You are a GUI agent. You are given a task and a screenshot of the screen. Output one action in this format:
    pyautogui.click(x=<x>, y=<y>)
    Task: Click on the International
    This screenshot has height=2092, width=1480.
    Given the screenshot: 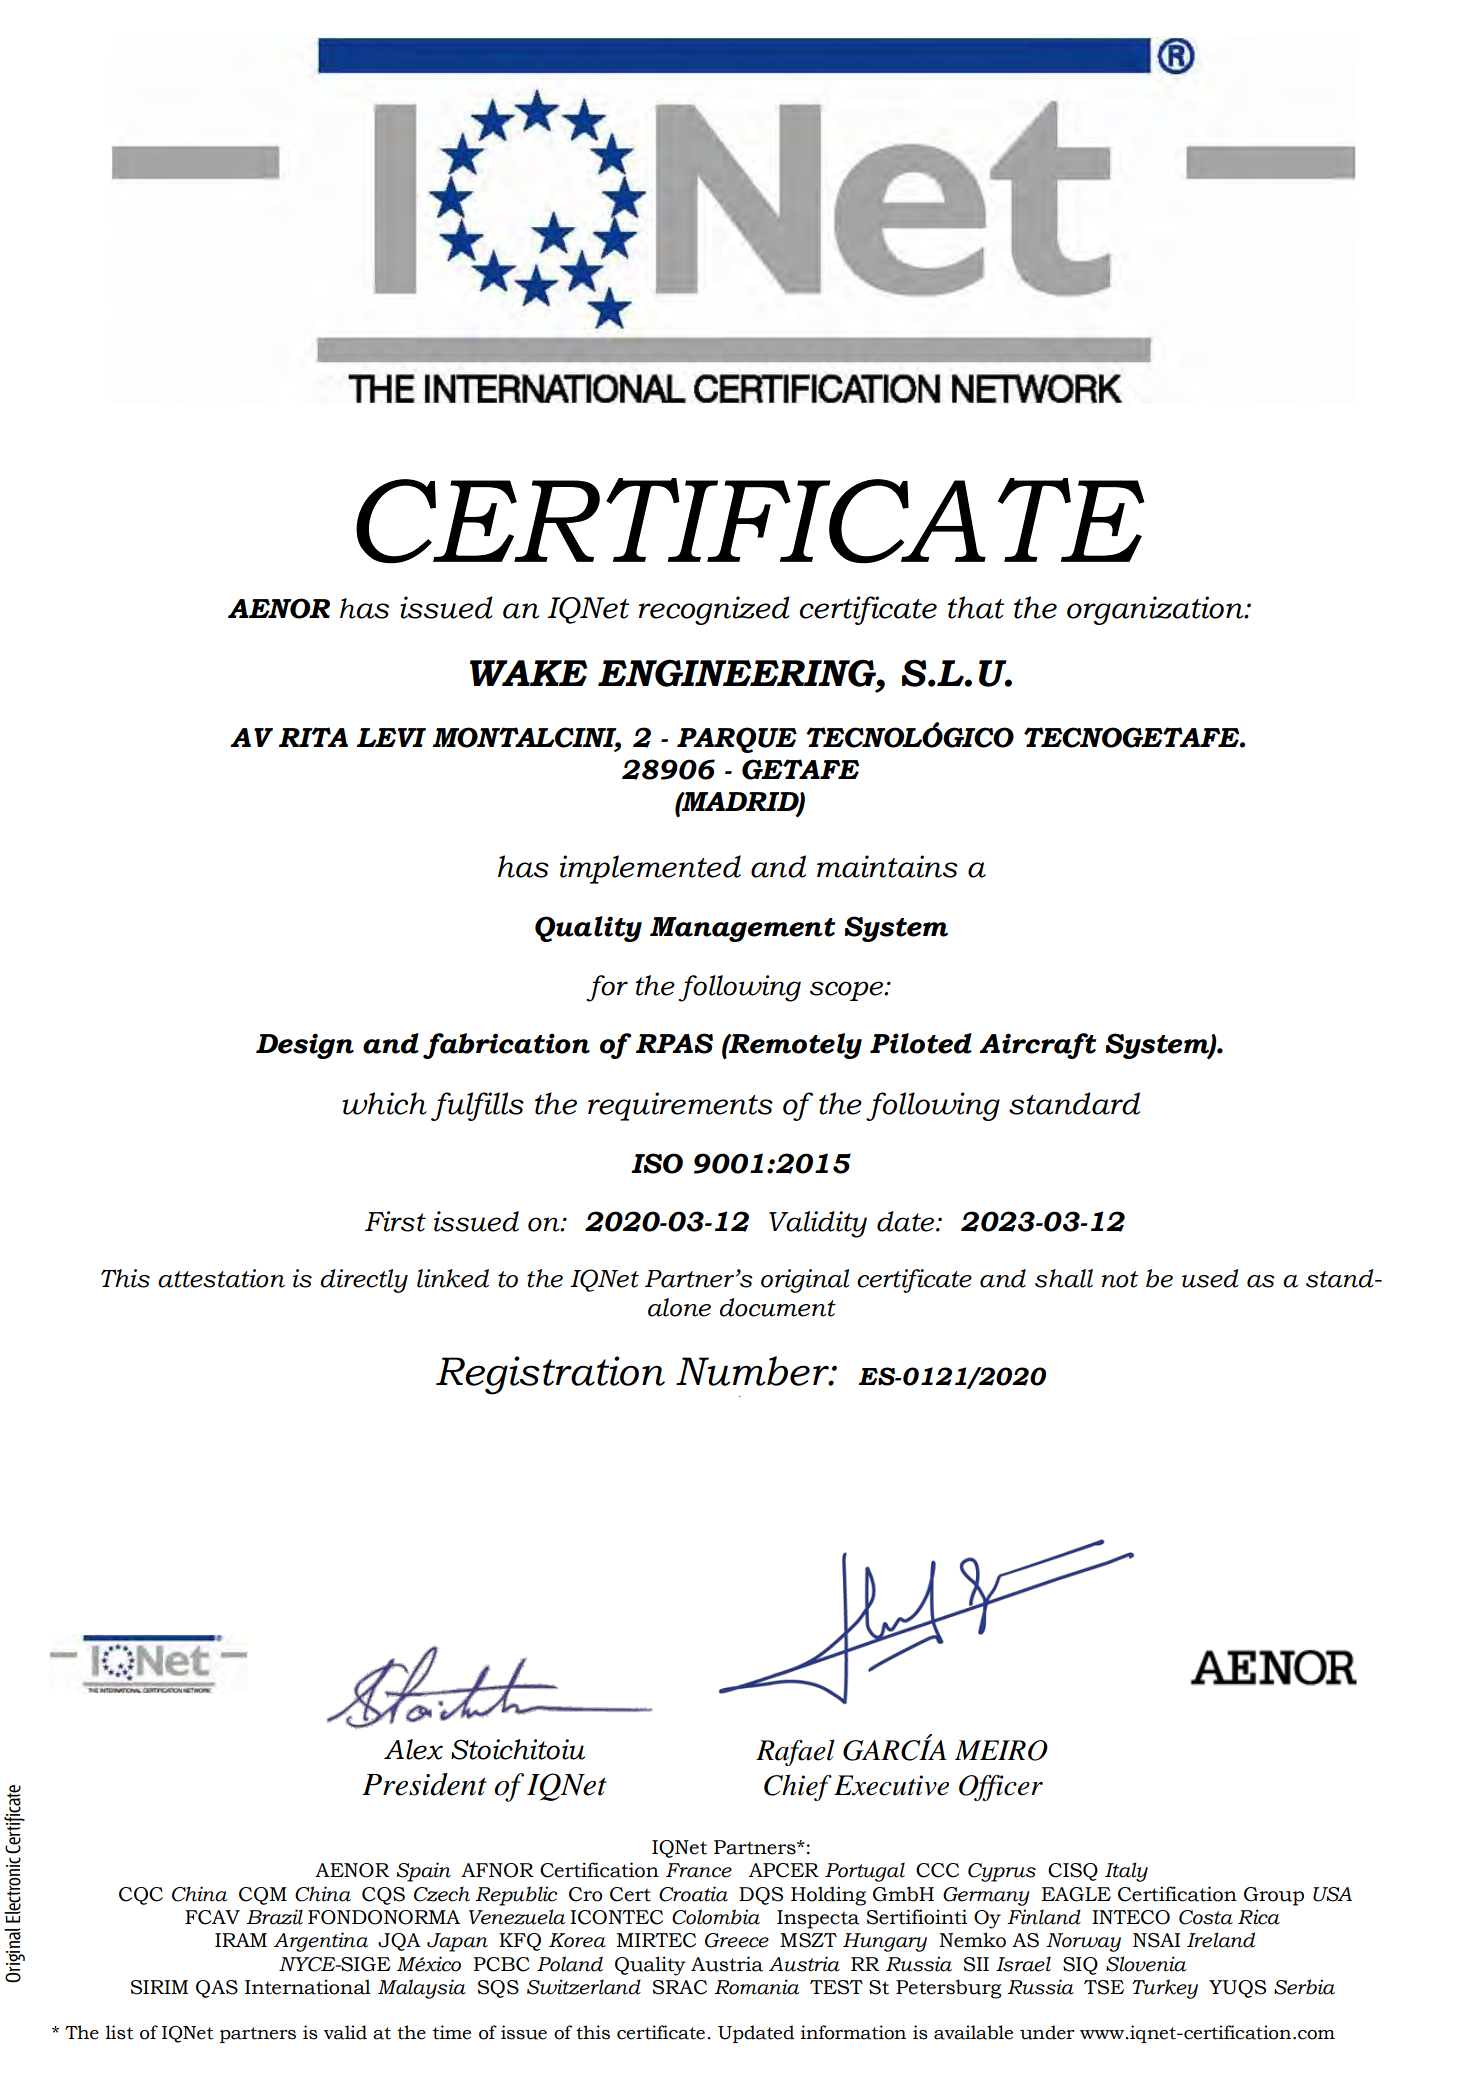 What is the action you would take?
    pyautogui.click(x=308, y=1987)
